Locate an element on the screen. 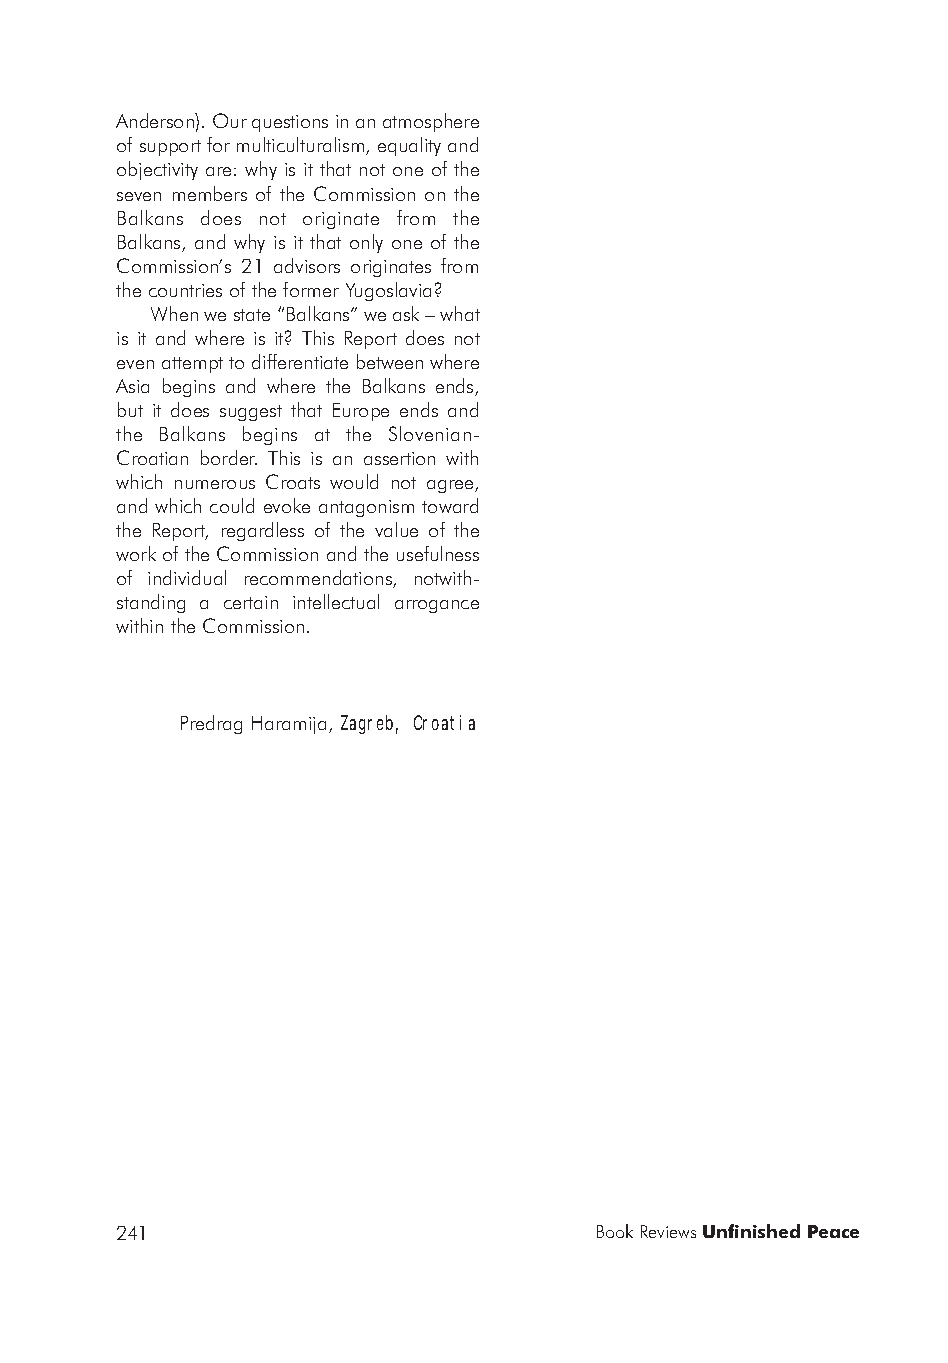  intellectual is located at coordinates (336, 601).
